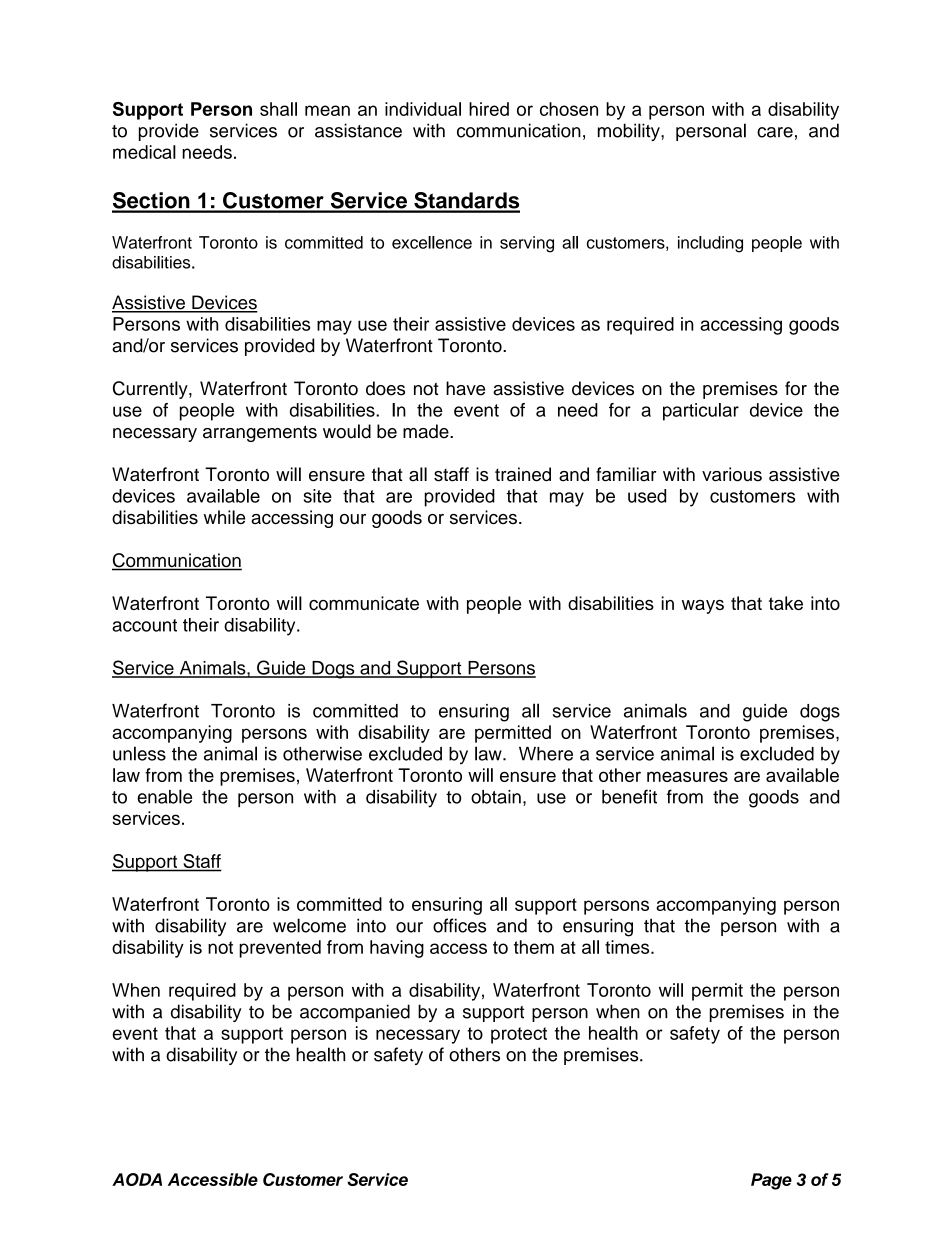 Image resolution: width=952 pixels, height=1233 pixels. I want to click on obtain, so click(496, 797).
